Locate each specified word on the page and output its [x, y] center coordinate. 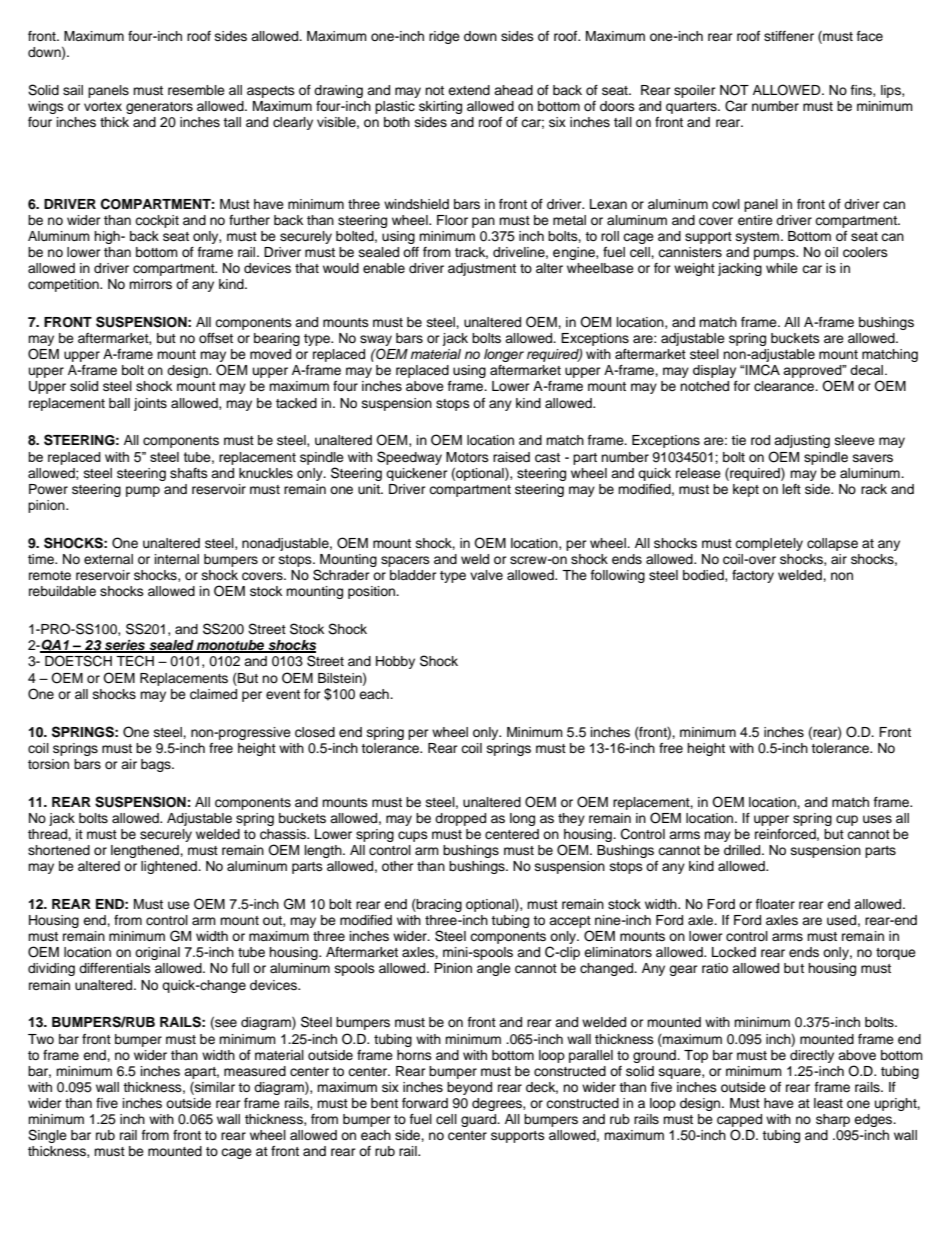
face [870, 36]
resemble [196, 90]
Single [47, 1136]
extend [469, 90]
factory [753, 576]
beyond [469, 1088]
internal [177, 559]
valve [486, 575]
